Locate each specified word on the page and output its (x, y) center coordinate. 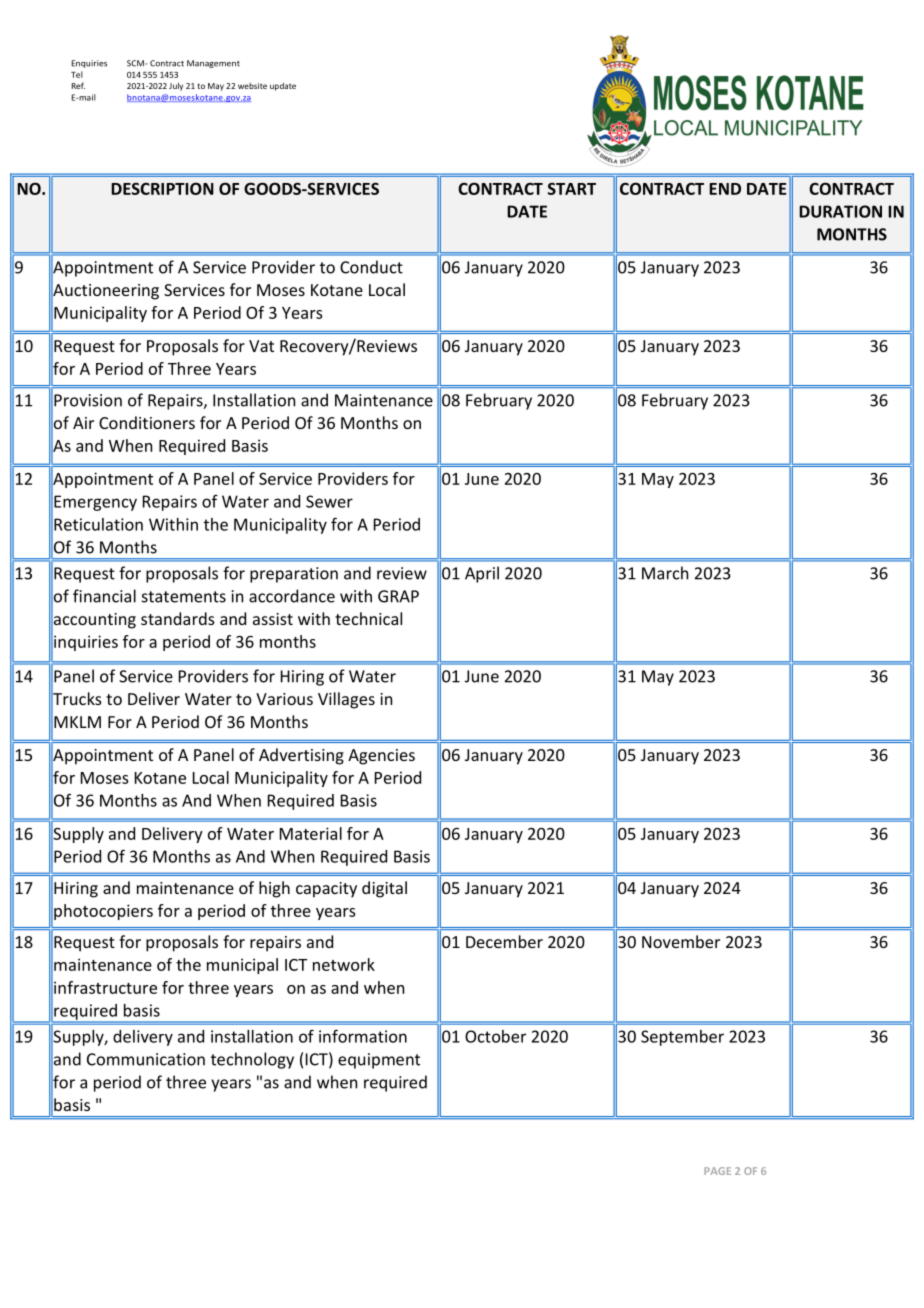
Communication (146, 1059)
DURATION (840, 211)
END (725, 189)
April (482, 574)
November (681, 941)
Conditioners (147, 422)
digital (384, 889)
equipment (379, 1061)
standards (178, 618)
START (572, 189)
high (274, 889)
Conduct (371, 267)
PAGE (717, 1171)
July (176, 86)
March (665, 573)
